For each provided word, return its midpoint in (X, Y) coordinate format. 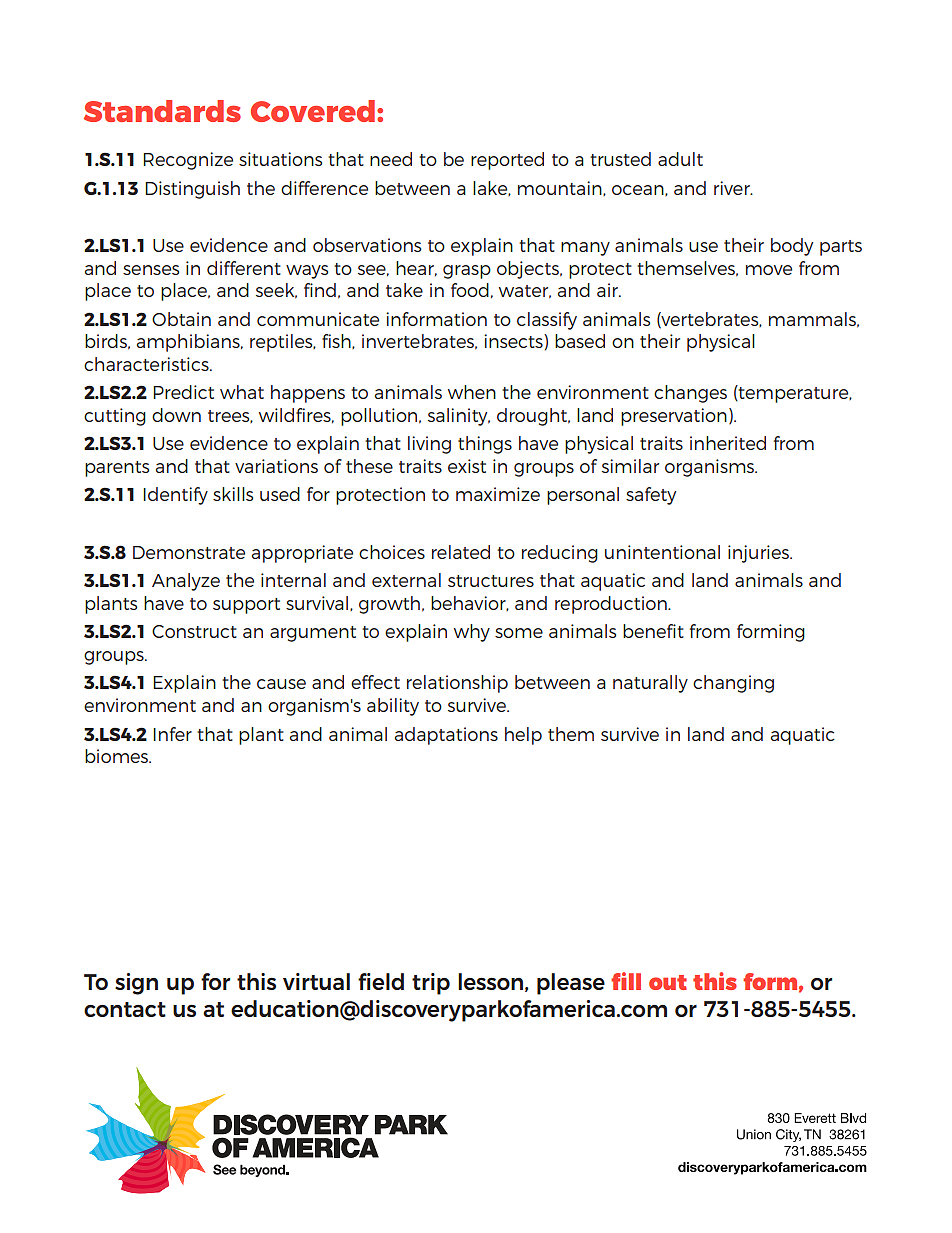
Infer (172, 734)
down (176, 415)
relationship (457, 684)
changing (733, 684)
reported (507, 161)
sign (136, 984)
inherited (728, 443)
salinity (459, 417)
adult (680, 159)
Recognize (188, 161)
